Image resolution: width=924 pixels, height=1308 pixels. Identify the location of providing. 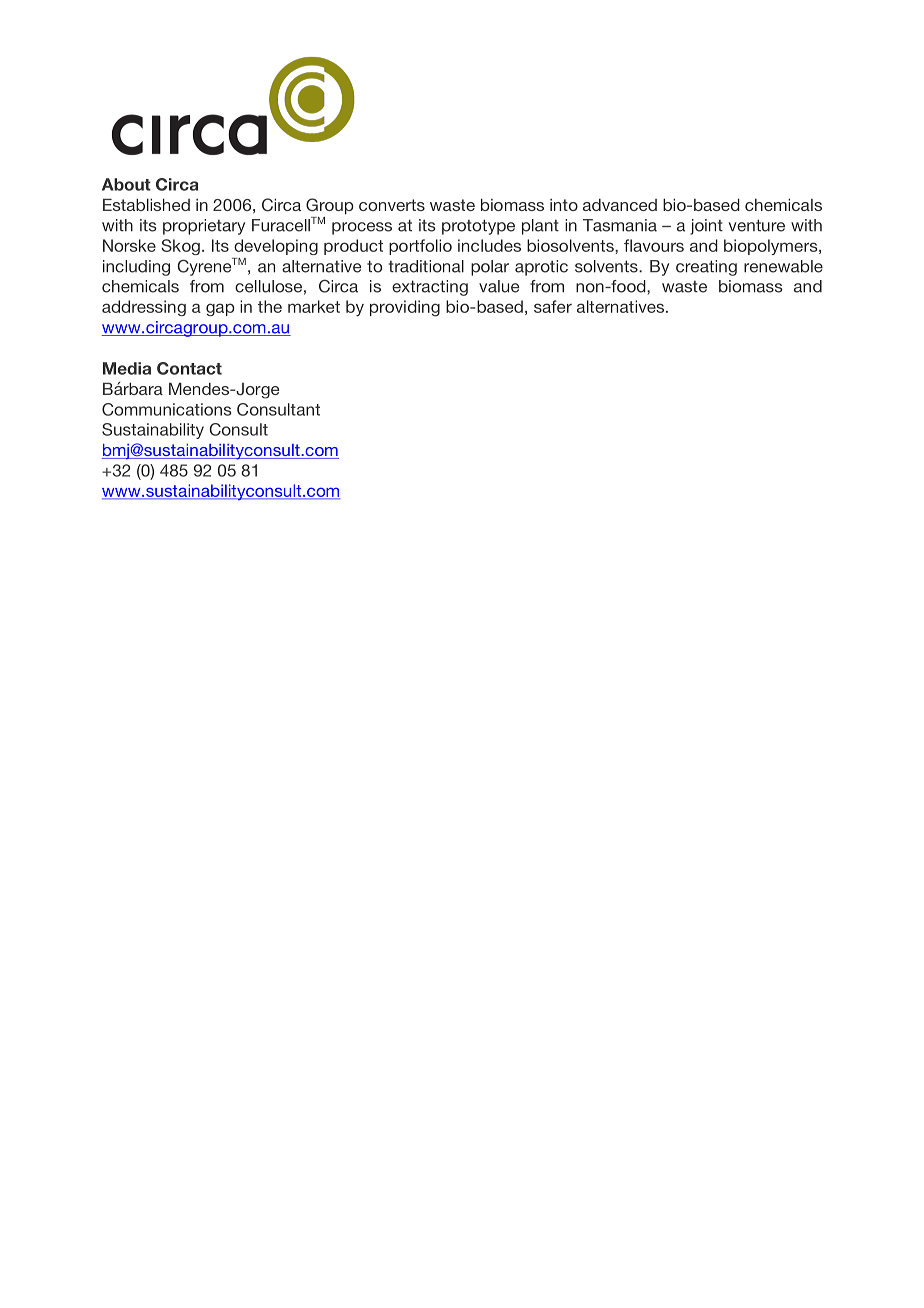
(405, 308).
